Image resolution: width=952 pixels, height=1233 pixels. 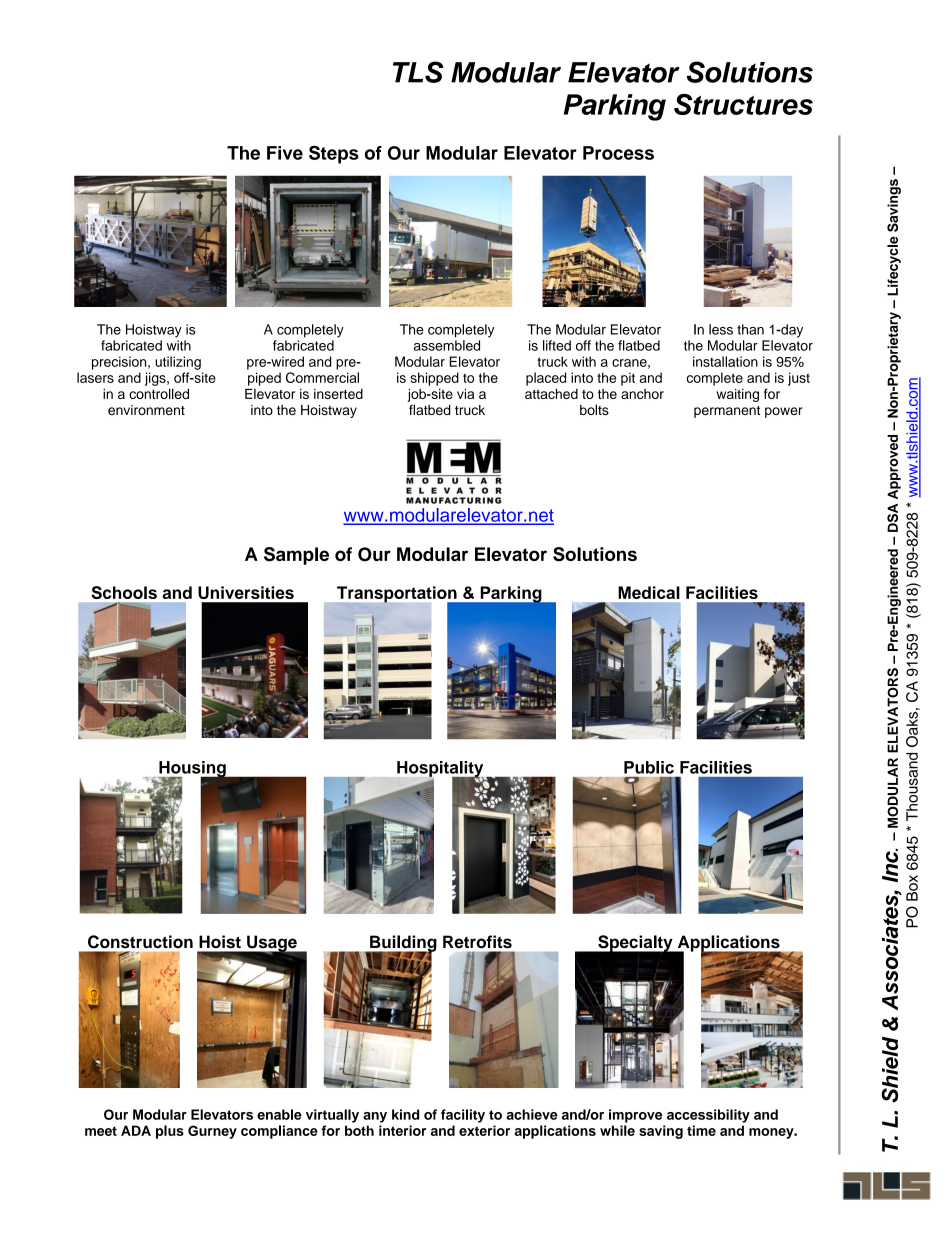 I want to click on accessibility, so click(x=708, y=1116).
